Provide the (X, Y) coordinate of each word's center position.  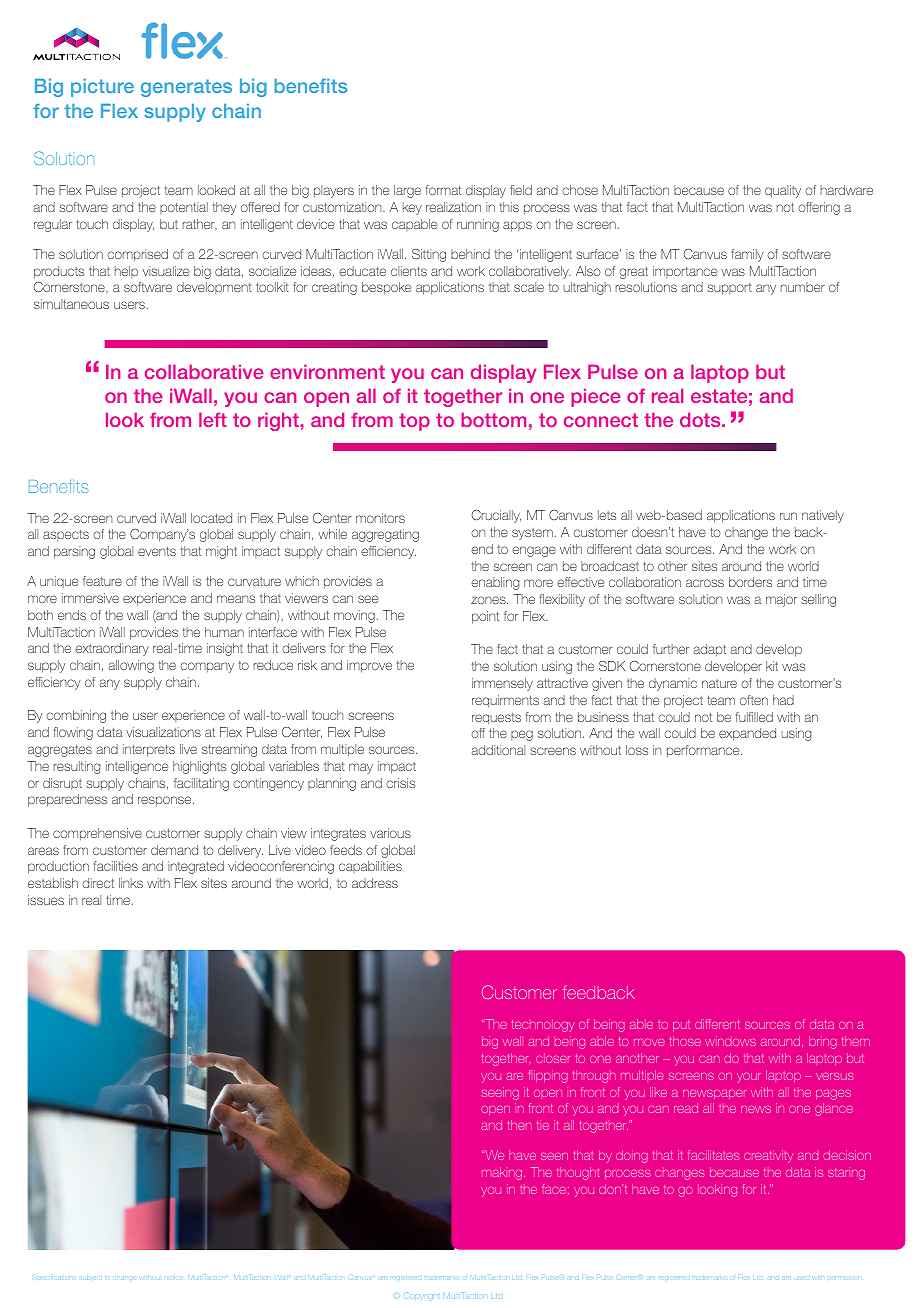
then (520, 1125)
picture (102, 88)
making (503, 1173)
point (485, 617)
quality (783, 191)
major (781, 600)
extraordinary (112, 649)
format (443, 190)
